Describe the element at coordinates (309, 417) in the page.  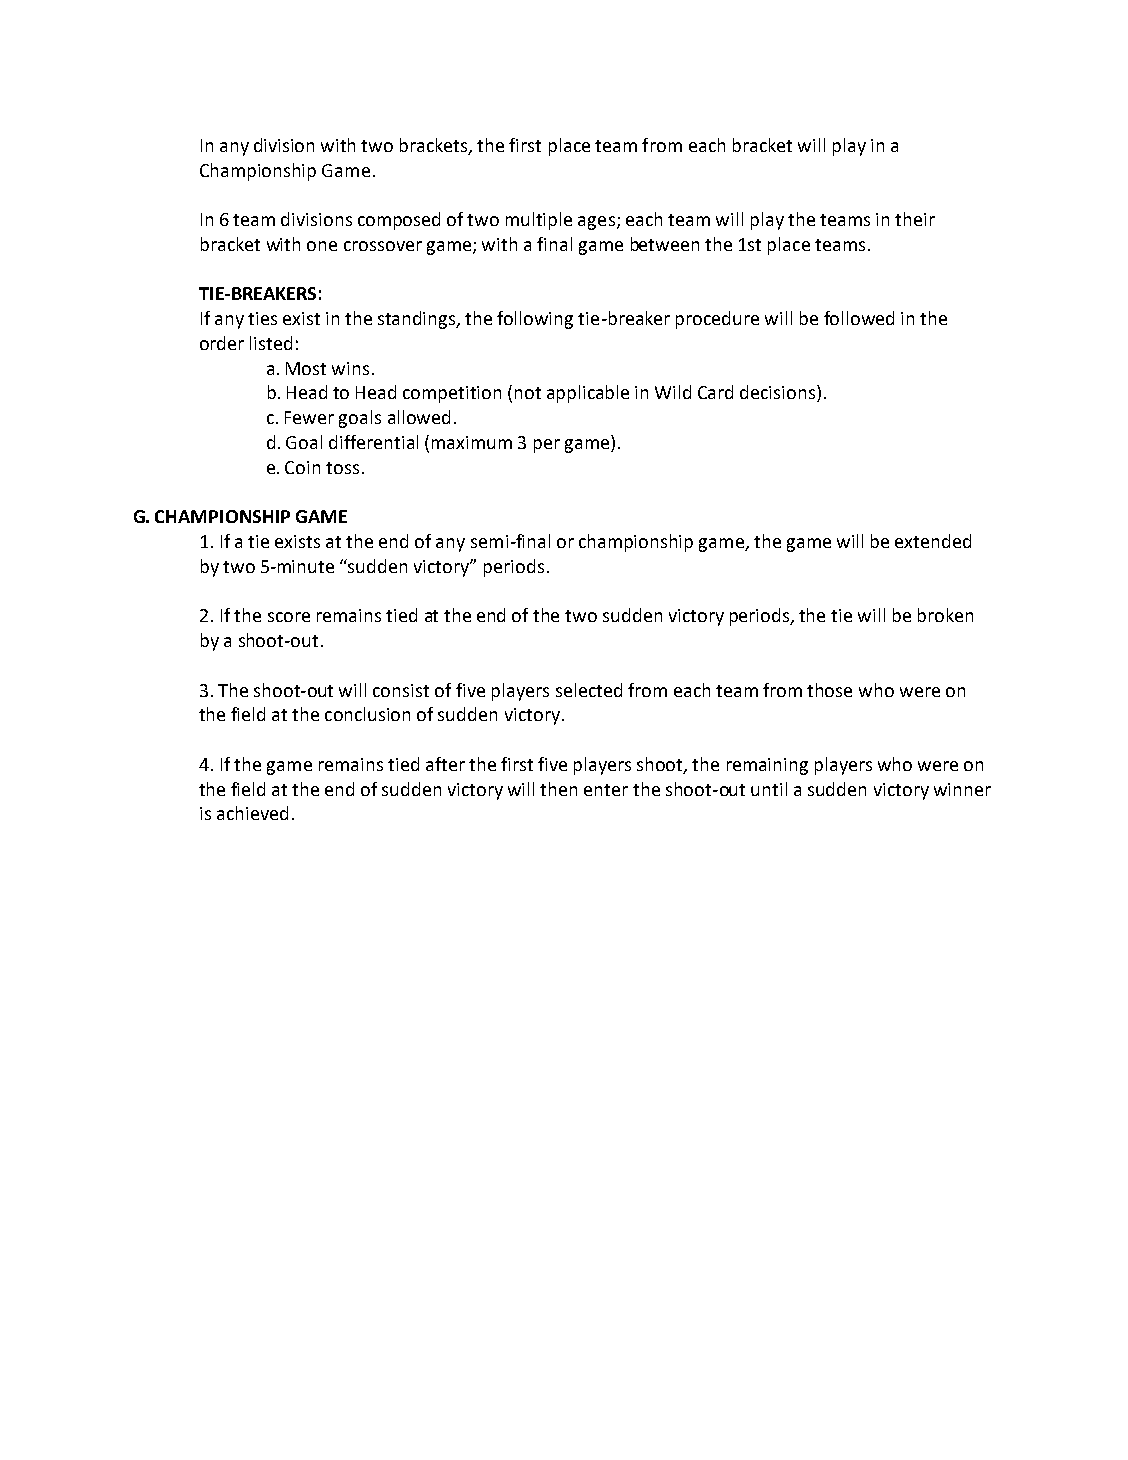
I see `Fewer` at that location.
